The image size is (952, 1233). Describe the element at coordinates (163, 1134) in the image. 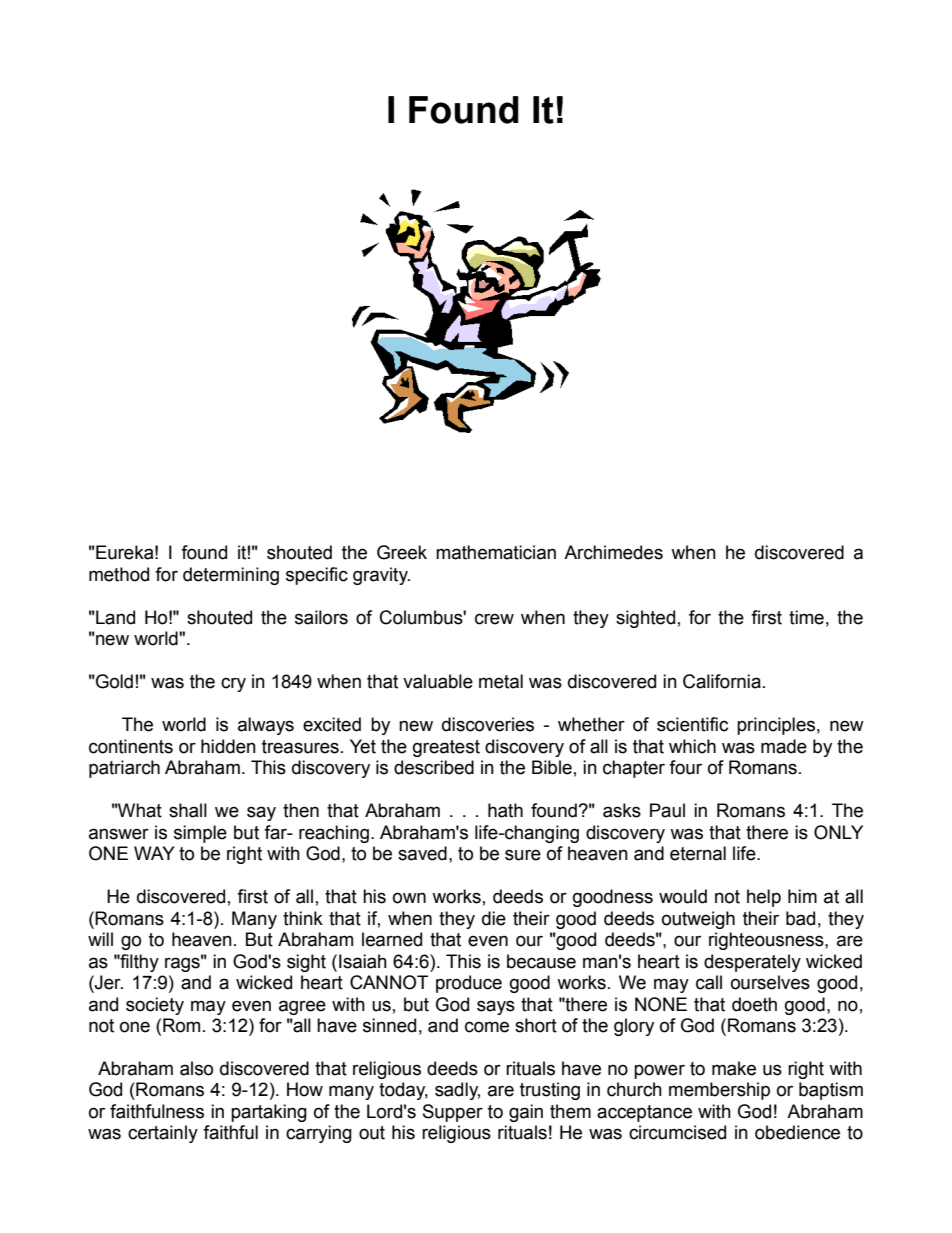

I see `certainly` at that location.
